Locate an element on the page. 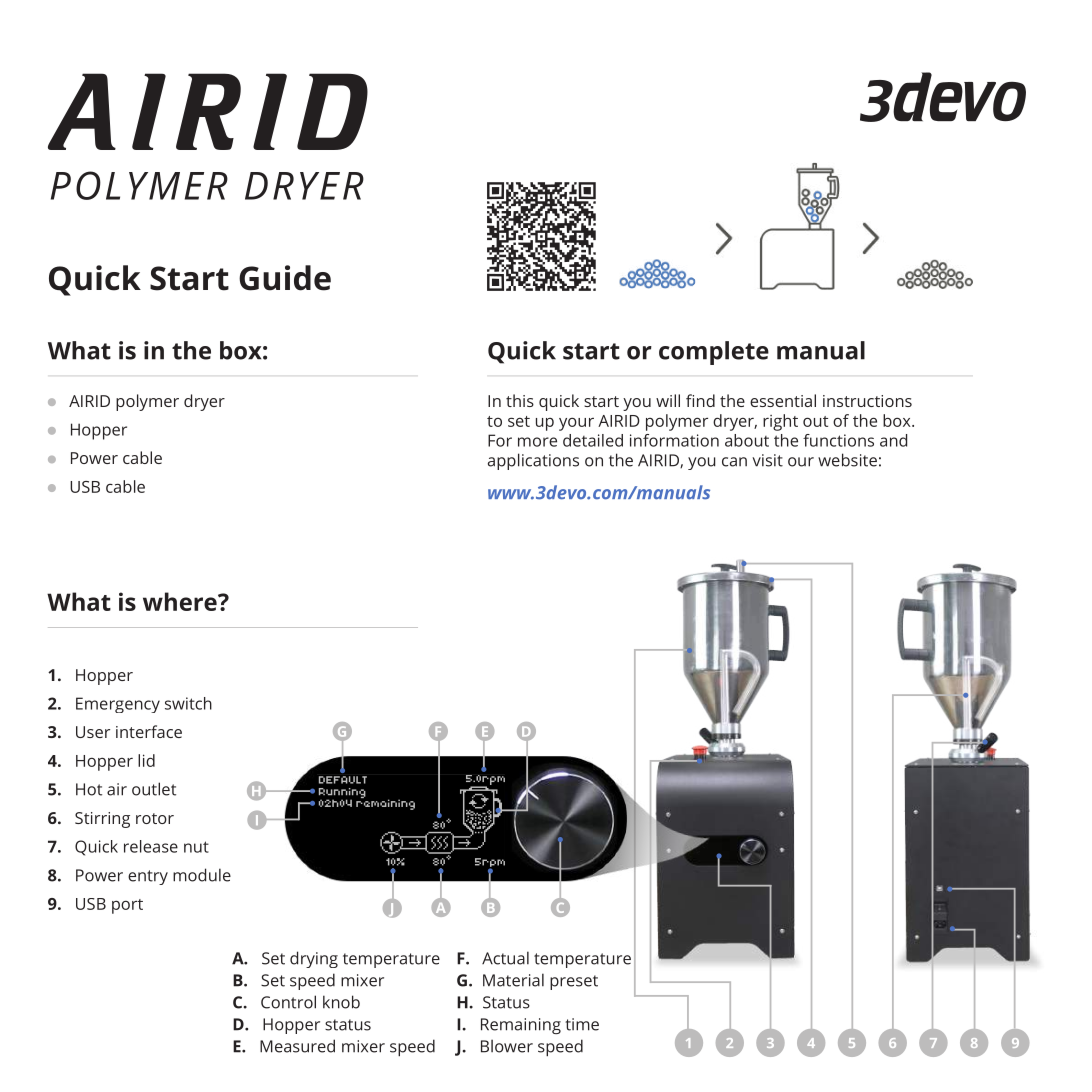  time is located at coordinates (582, 1024).
